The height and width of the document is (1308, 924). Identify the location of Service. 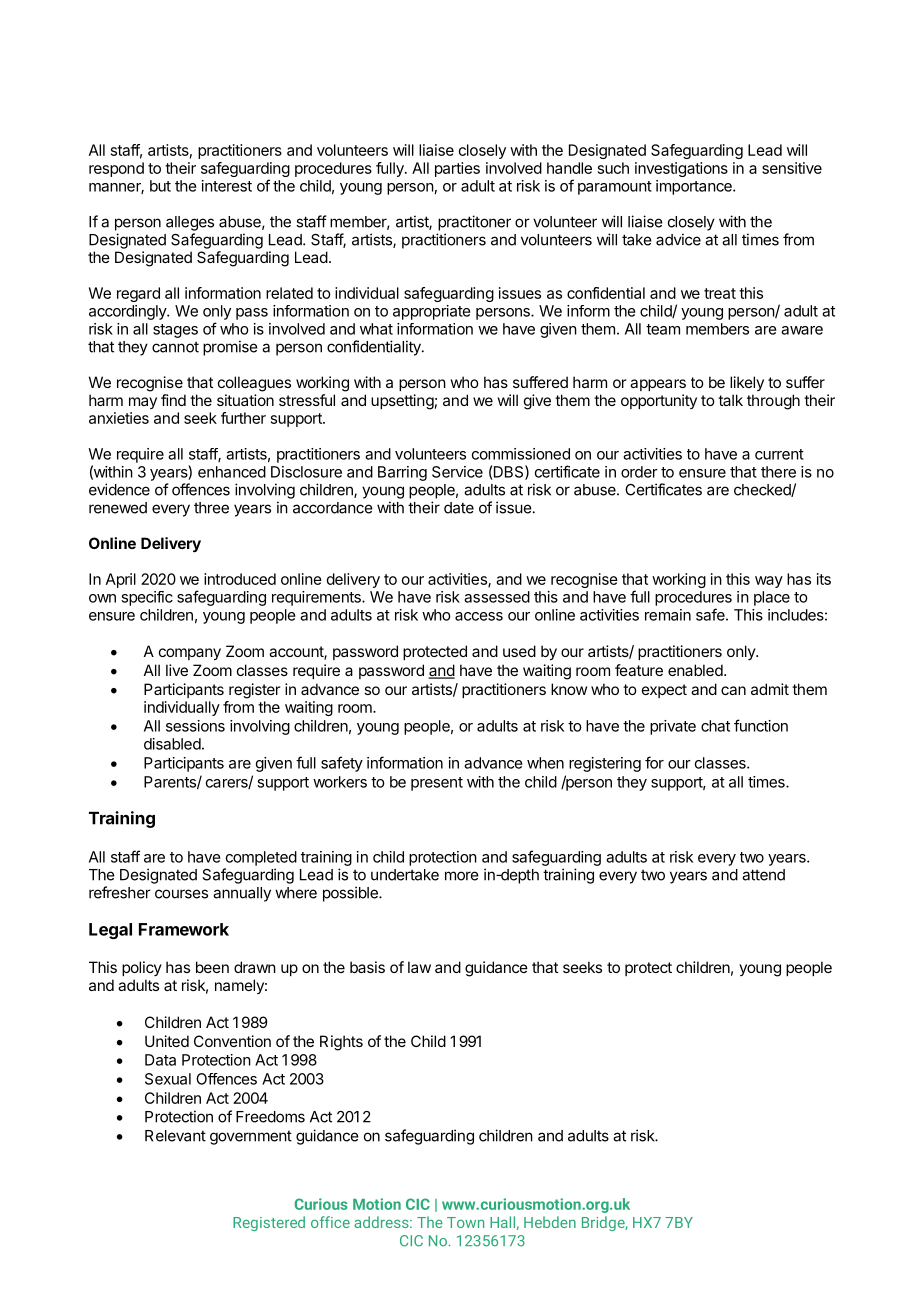
(457, 472).
